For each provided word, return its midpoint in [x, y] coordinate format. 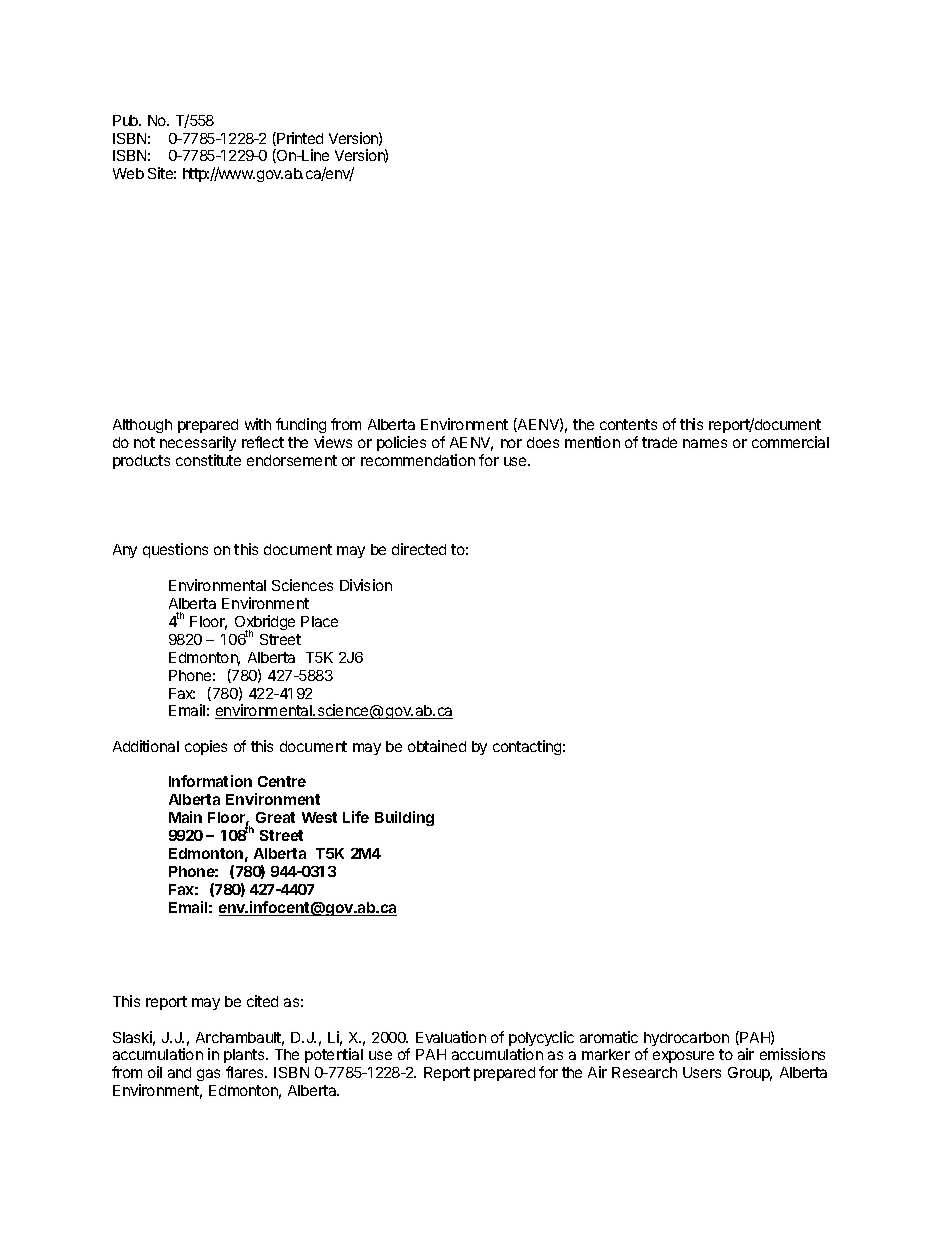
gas [208, 1075]
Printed [300, 138]
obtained [437, 746]
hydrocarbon [686, 1040]
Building [404, 818]
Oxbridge [265, 624]
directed [419, 549]
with [258, 424]
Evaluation [451, 1037]
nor [511, 443]
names [705, 443]
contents [628, 424]
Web [128, 173]
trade [659, 442]
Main [185, 817]
